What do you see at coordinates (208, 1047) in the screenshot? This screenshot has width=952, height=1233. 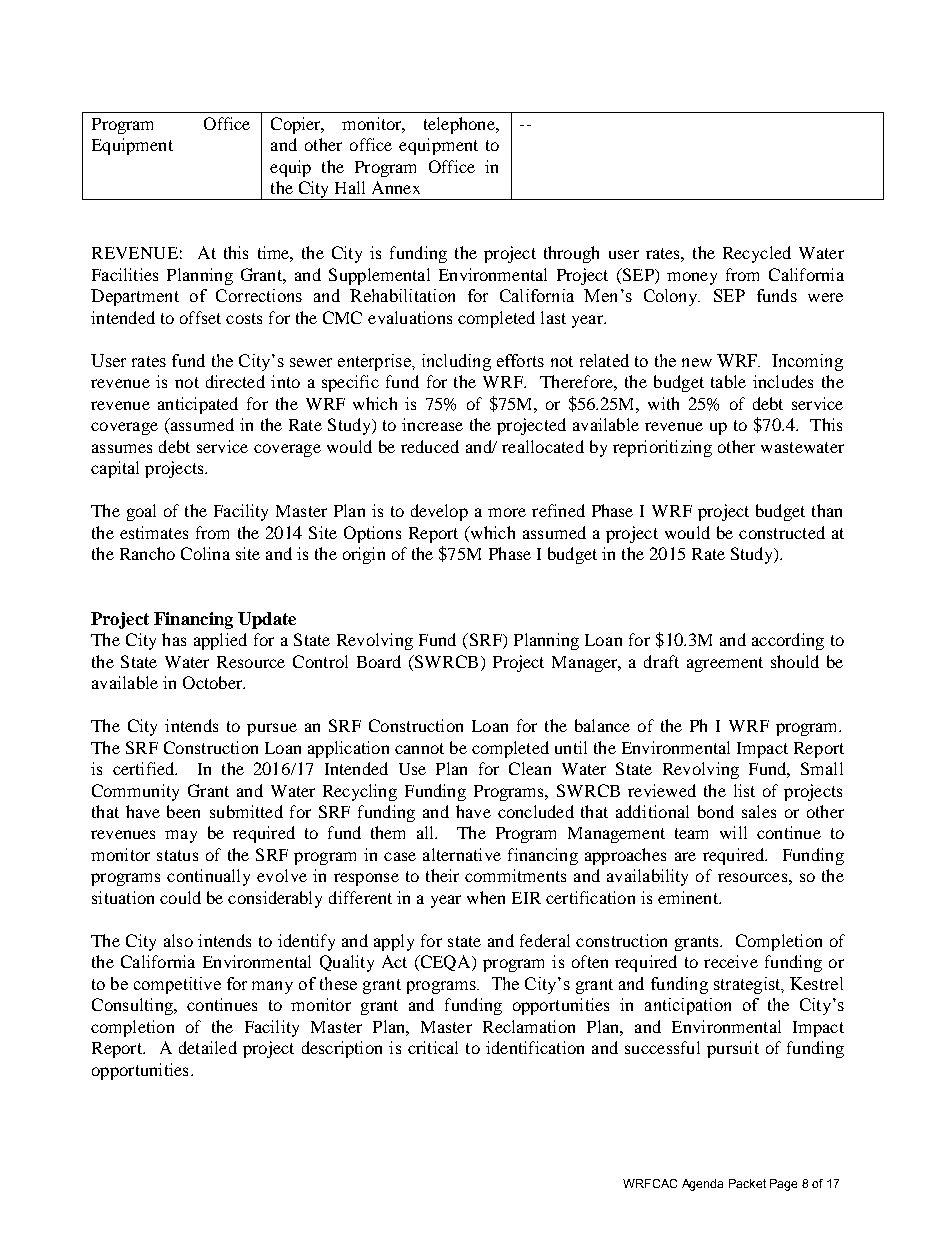 I see `detailed` at bounding box center [208, 1047].
